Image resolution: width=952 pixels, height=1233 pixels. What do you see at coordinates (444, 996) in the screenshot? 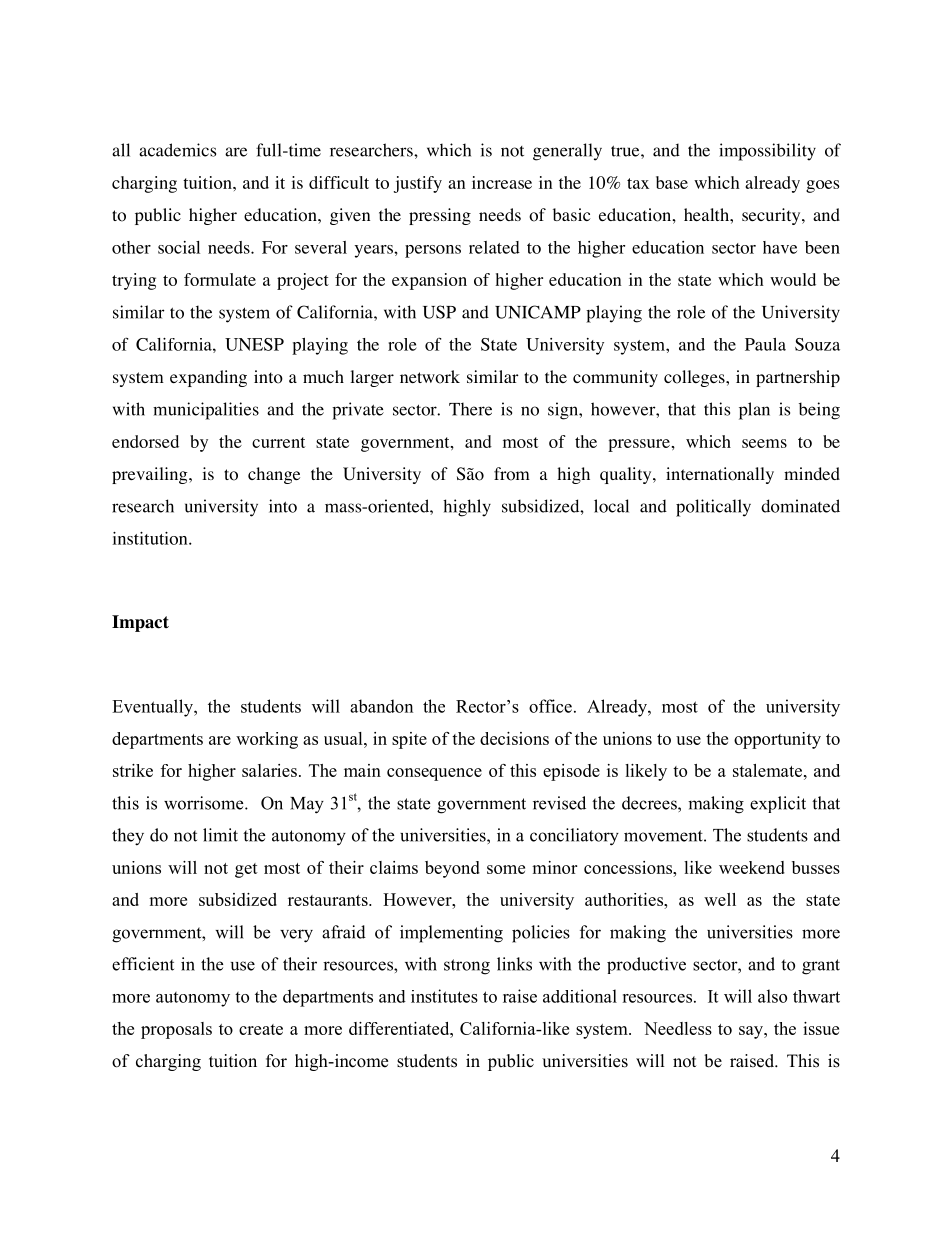
I see `institutes` at bounding box center [444, 996].
